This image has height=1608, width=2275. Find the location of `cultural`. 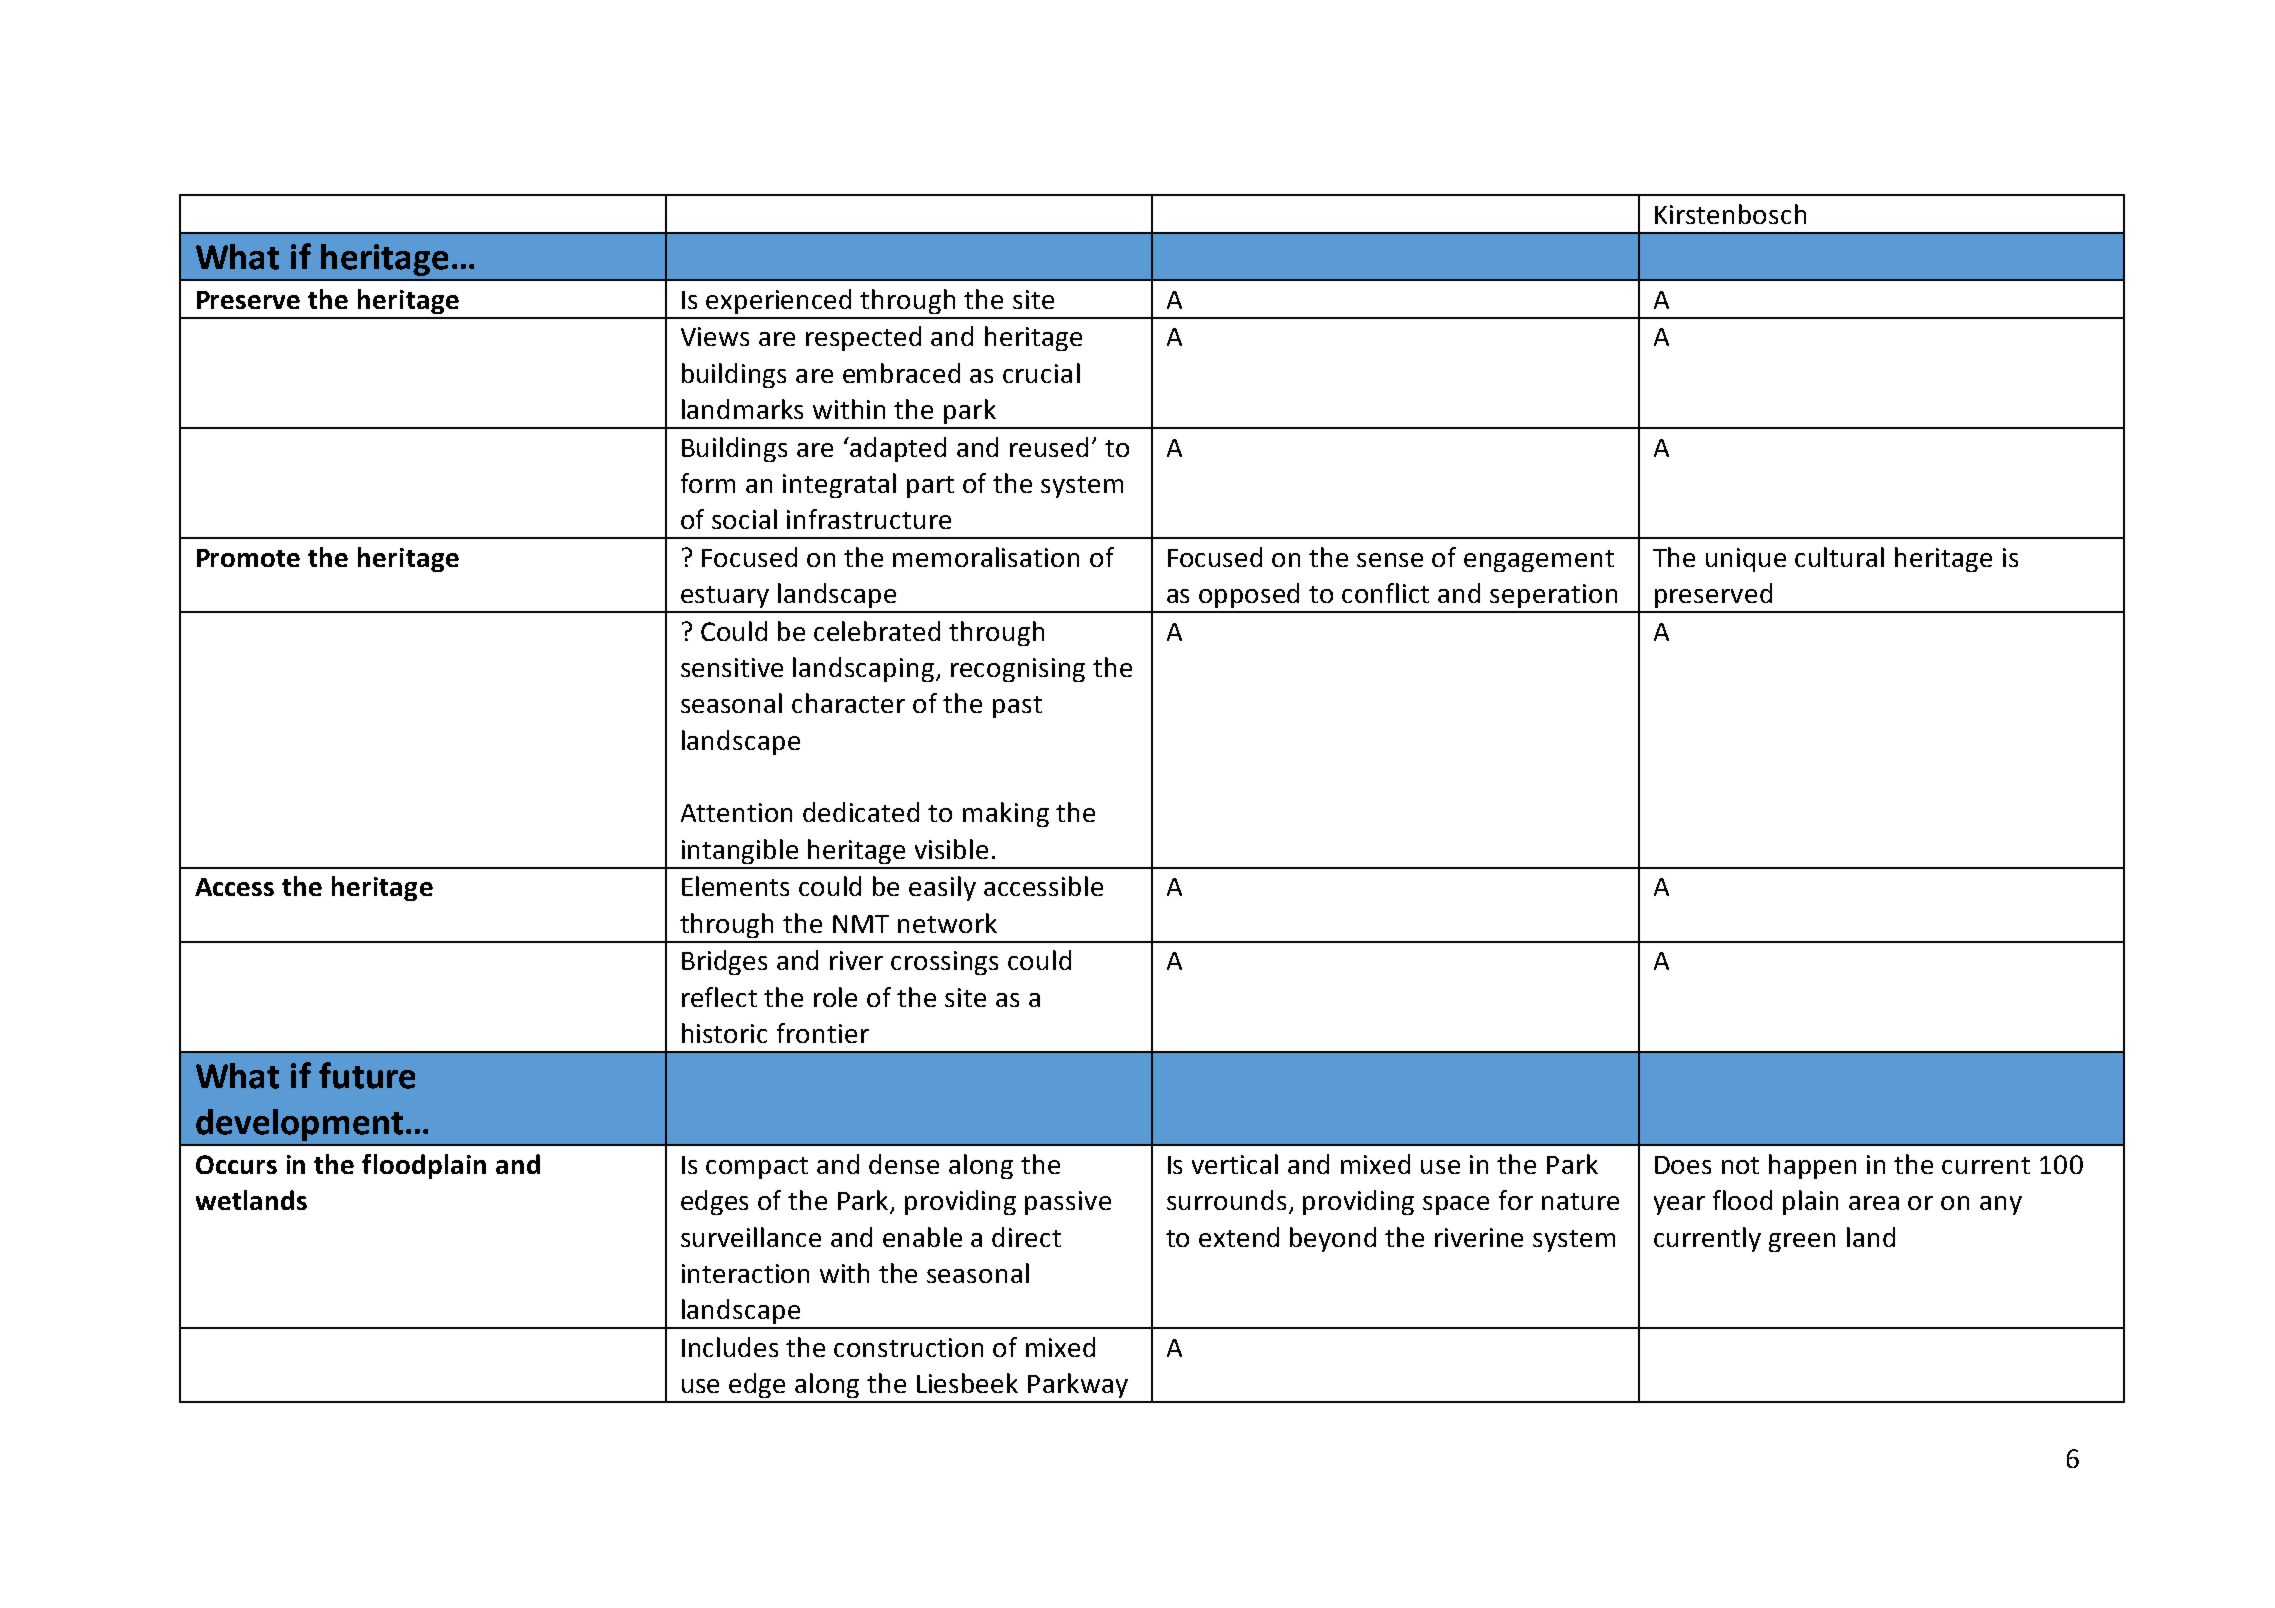

cultural is located at coordinates (1839, 557).
